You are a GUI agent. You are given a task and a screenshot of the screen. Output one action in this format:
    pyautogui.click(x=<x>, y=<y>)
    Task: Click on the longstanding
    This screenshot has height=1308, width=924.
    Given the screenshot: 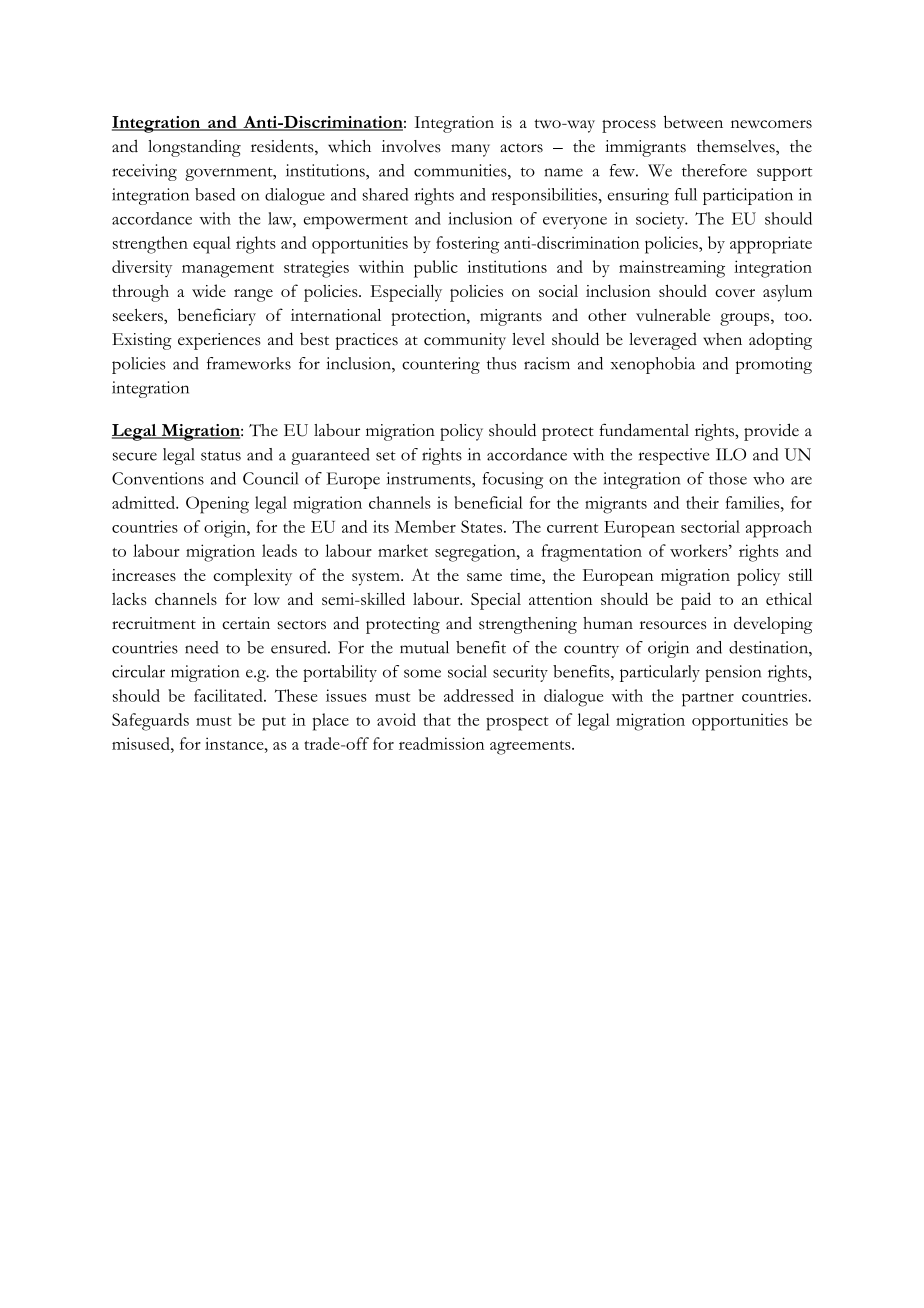 What is the action you would take?
    pyautogui.click(x=194, y=148)
